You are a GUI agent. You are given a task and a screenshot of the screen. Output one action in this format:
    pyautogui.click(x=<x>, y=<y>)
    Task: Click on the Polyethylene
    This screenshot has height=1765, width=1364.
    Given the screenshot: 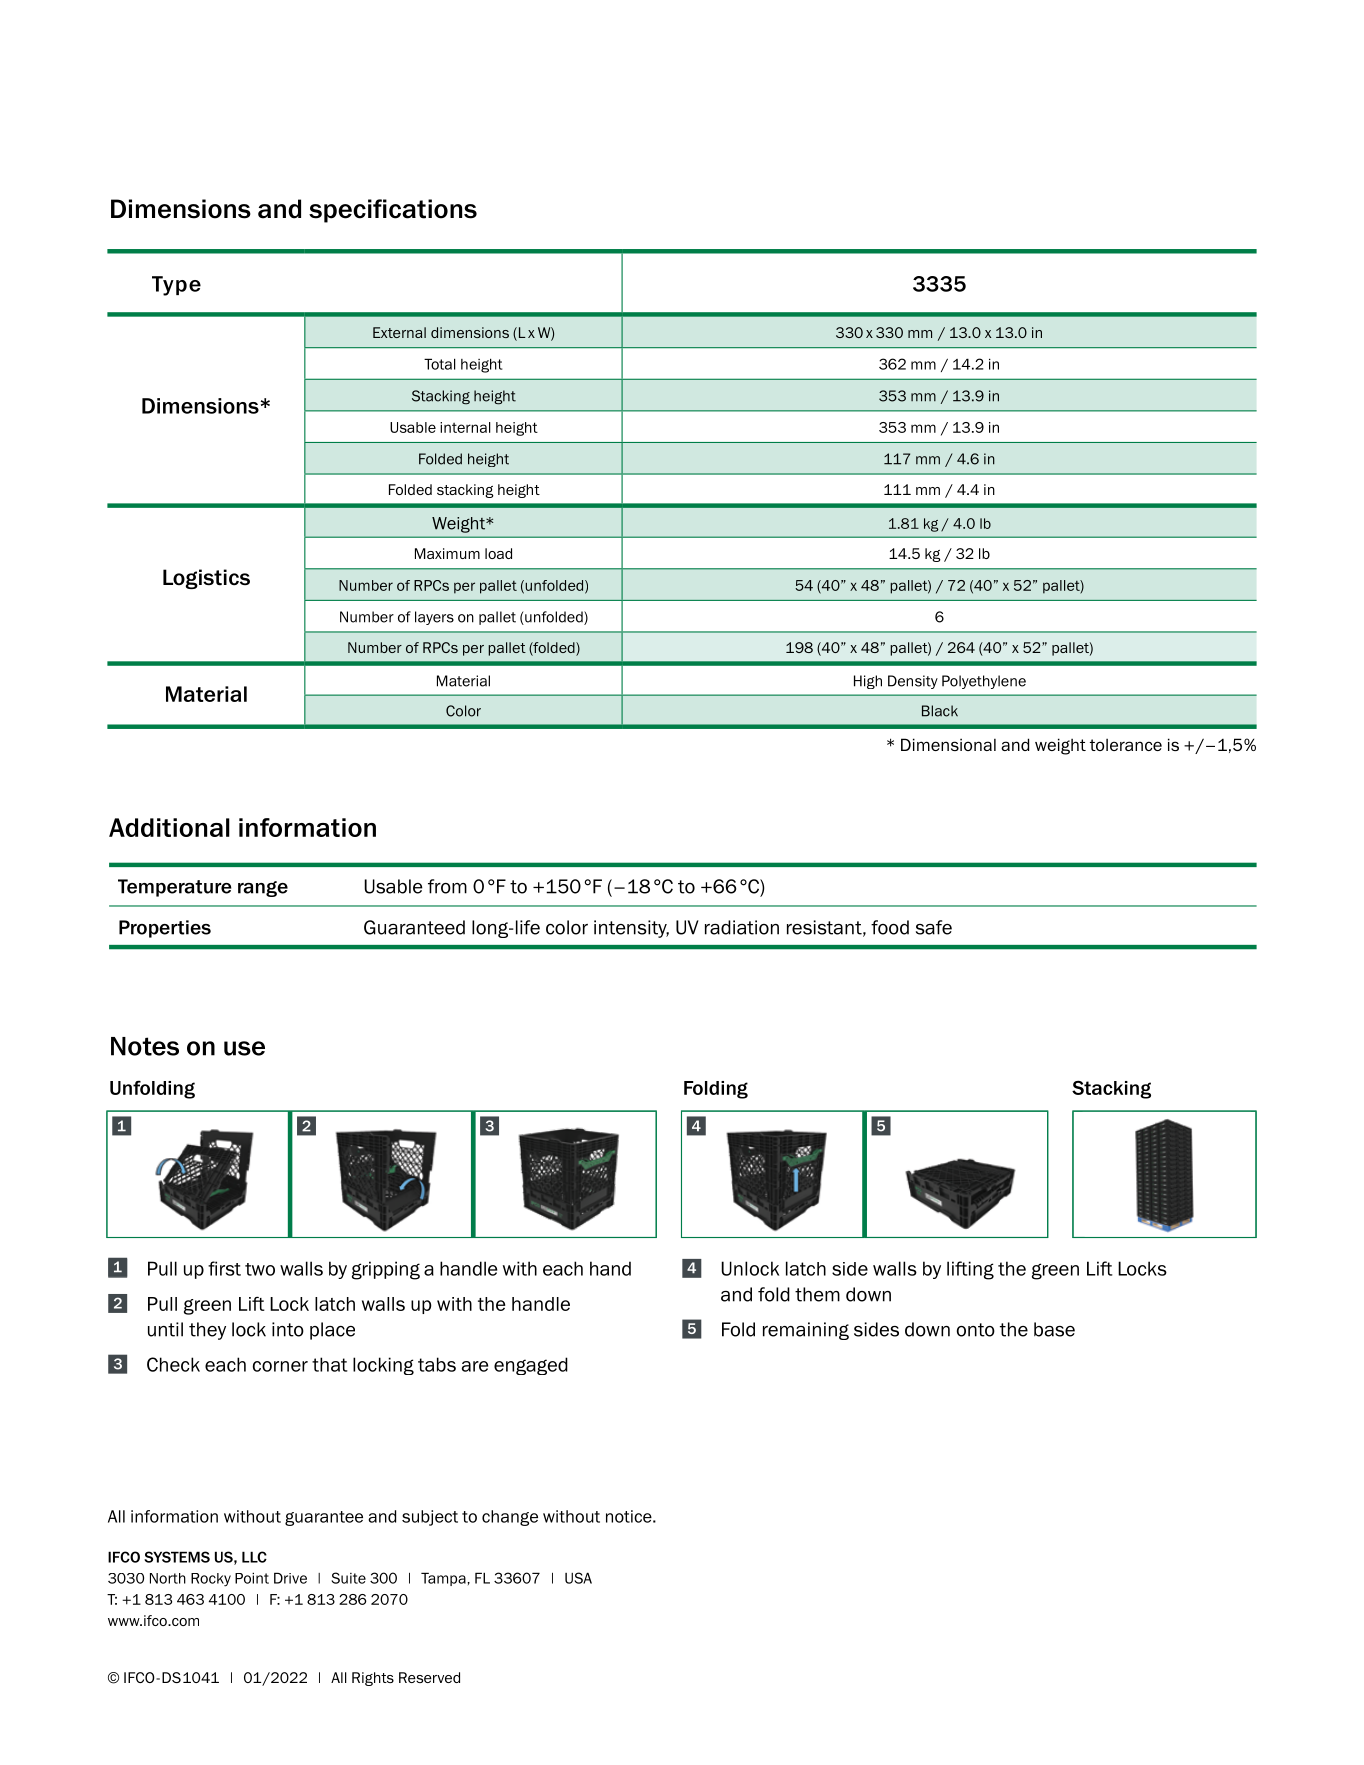 What is the action you would take?
    pyautogui.click(x=984, y=682)
